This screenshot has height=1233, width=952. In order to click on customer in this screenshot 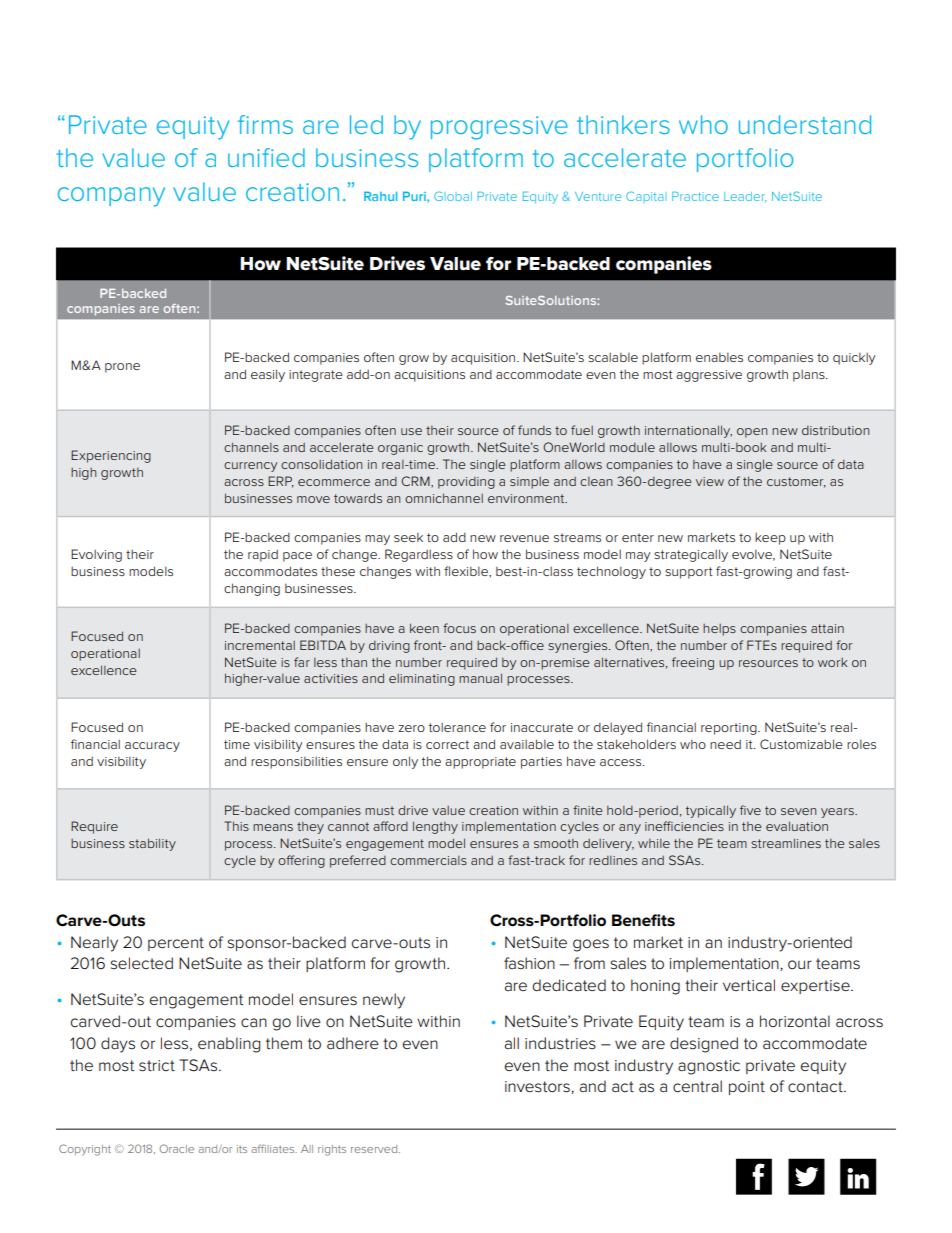, I will do `click(796, 482)`.
